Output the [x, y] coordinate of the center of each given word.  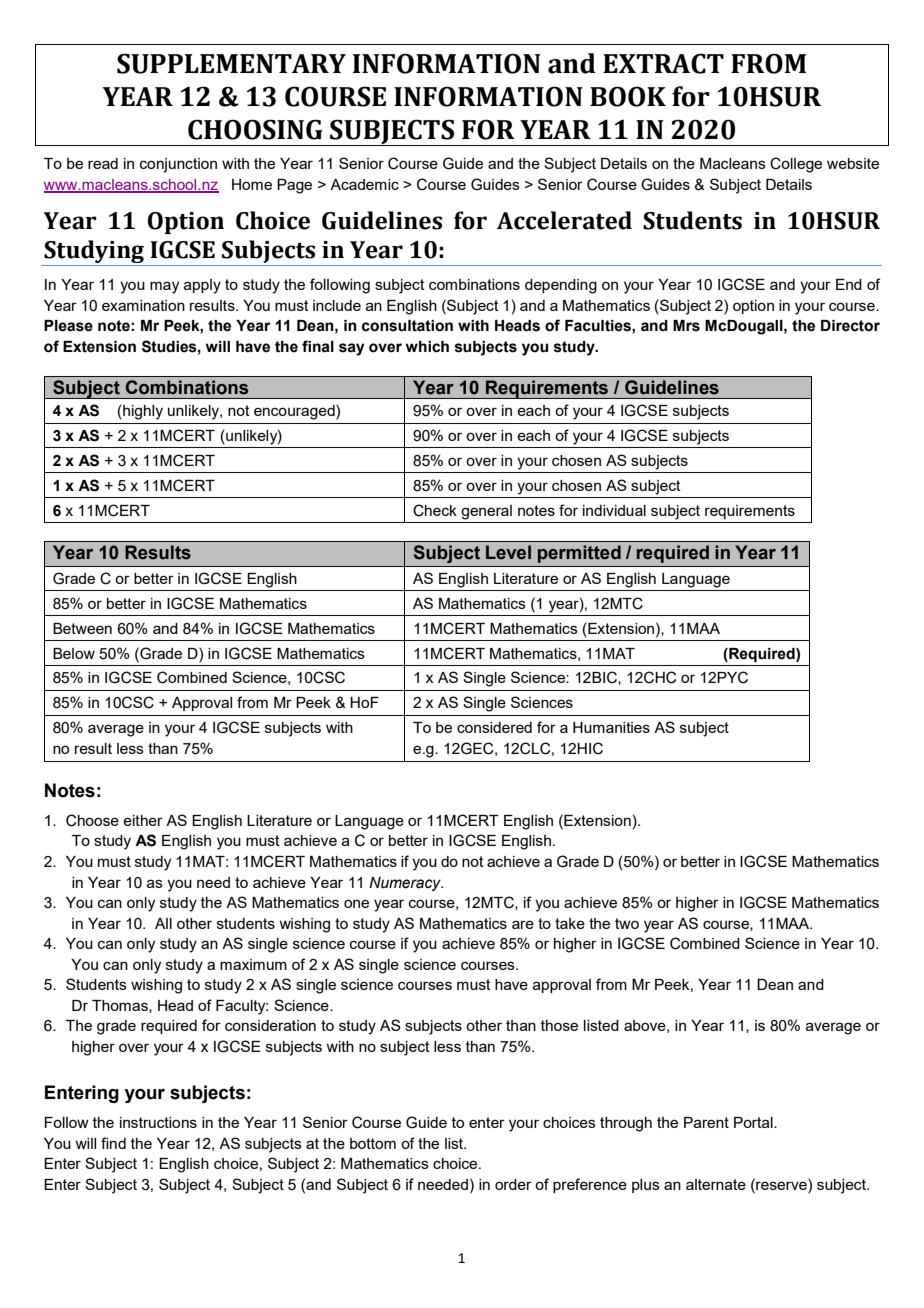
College [796, 165]
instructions [158, 1122]
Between [82, 628]
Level [508, 552]
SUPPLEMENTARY [231, 63]
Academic [364, 184]
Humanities [611, 727]
